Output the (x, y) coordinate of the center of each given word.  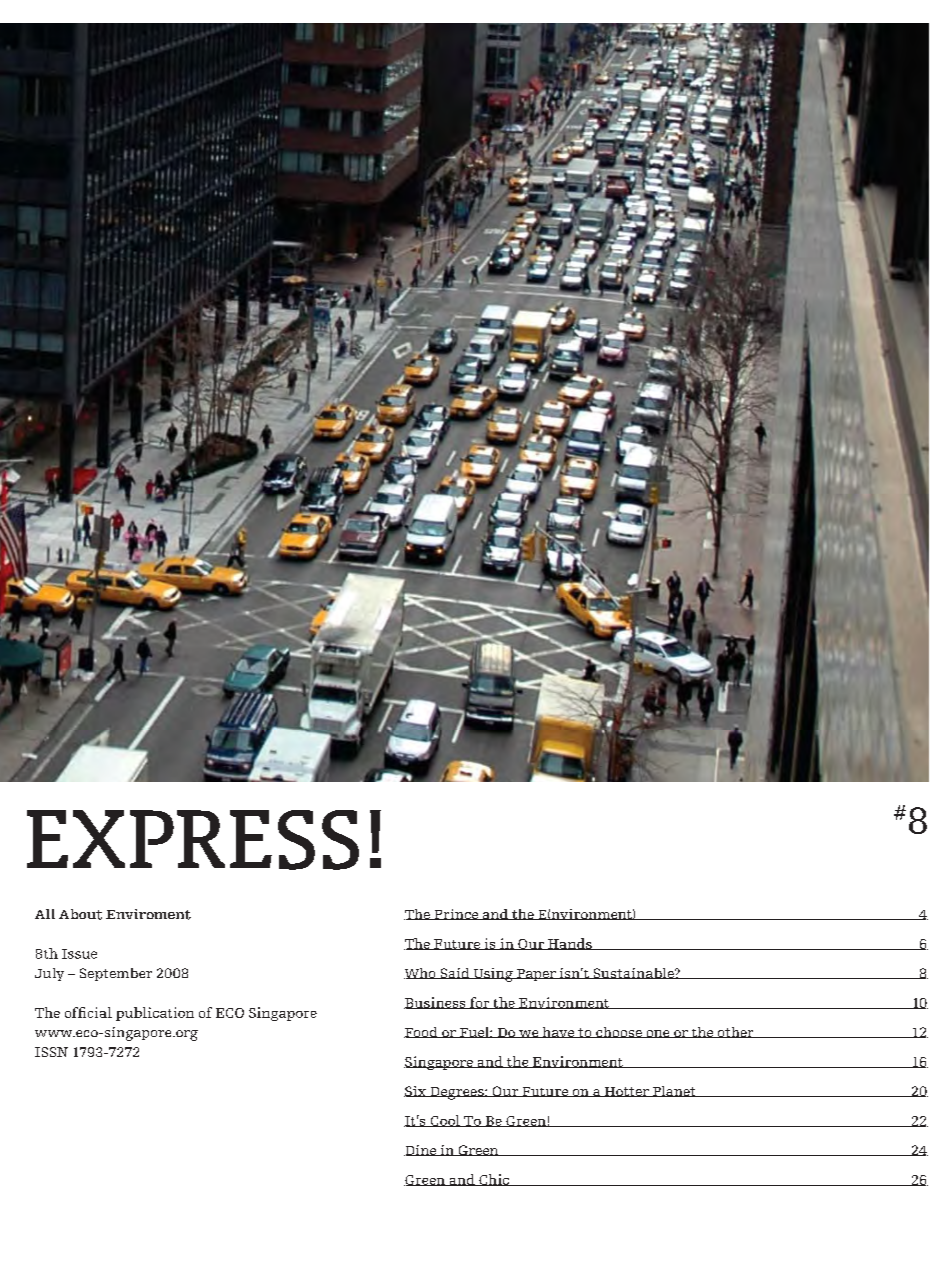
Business (436, 1003)
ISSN (51, 1052)
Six (416, 1091)
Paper (536, 975)
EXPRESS (193, 840)
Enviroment (148, 914)
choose (619, 1032)
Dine (421, 1150)
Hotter (626, 1092)
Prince (456, 914)
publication (155, 1014)
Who (421, 973)
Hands (569, 944)
